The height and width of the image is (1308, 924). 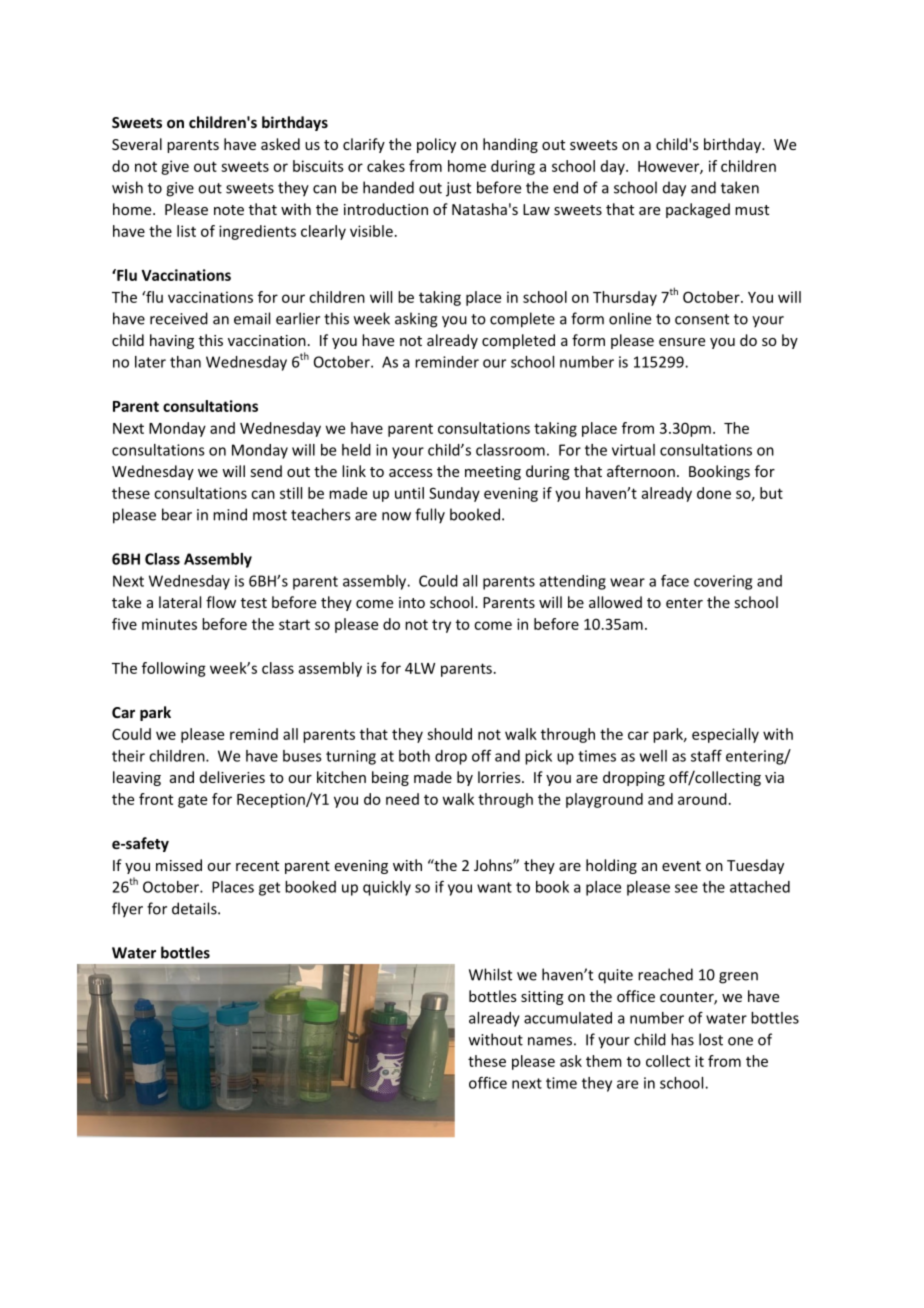 What do you see at coordinates (229, 210) in the image?
I see `note` at bounding box center [229, 210].
